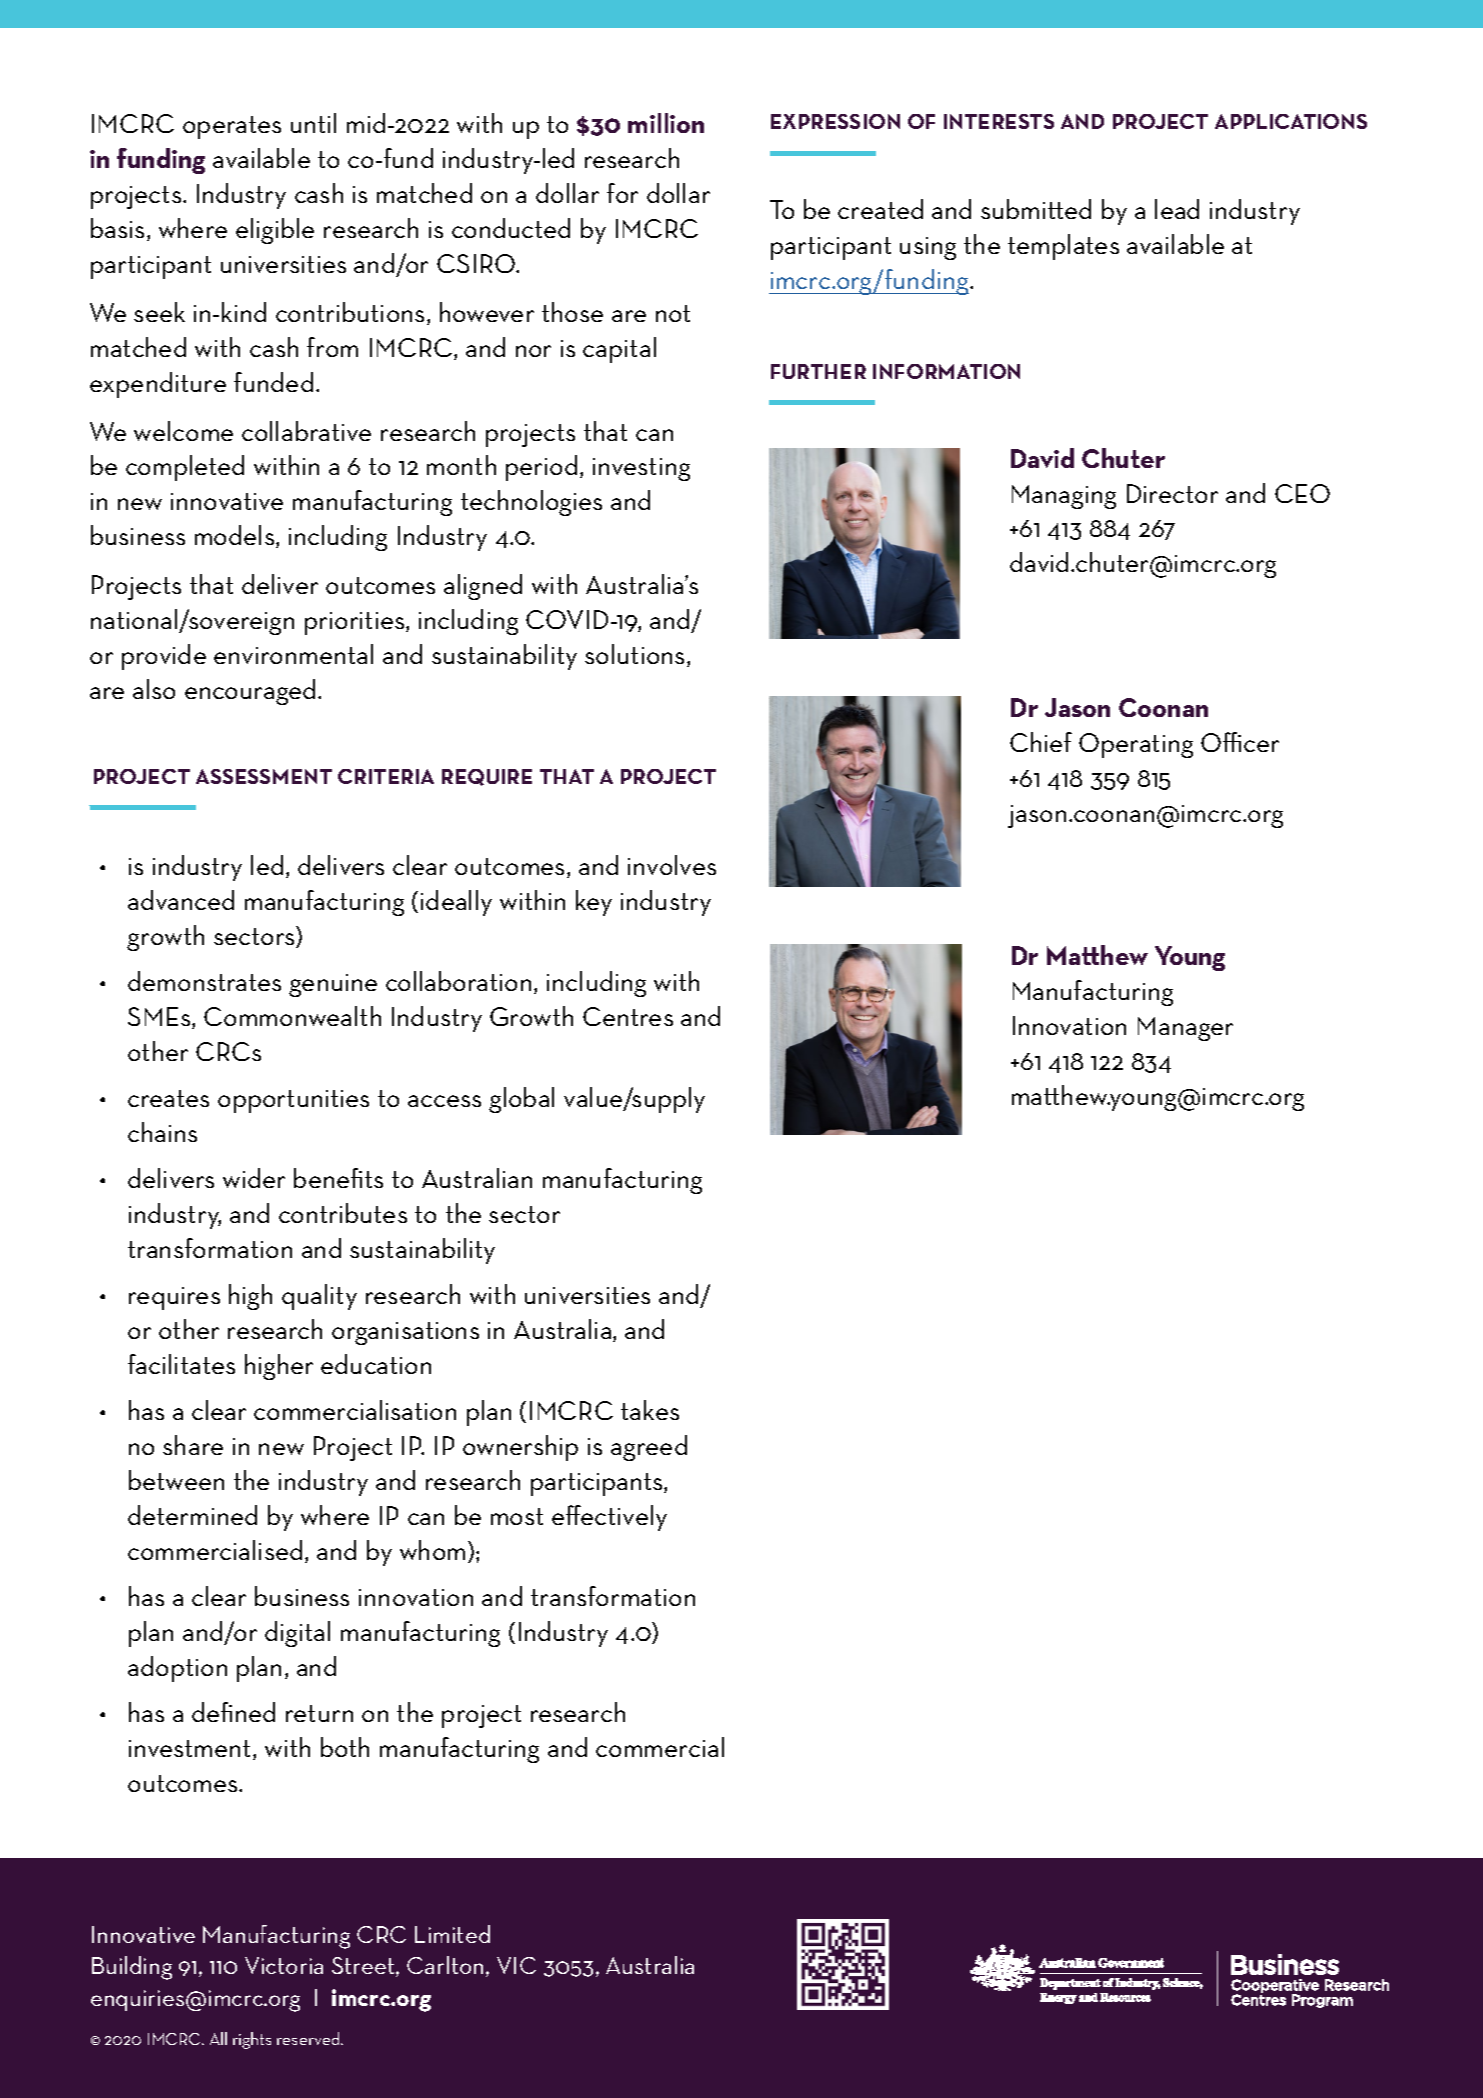 The height and width of the image is (2098, 1483). I want to click on models, so click(236, 536).
